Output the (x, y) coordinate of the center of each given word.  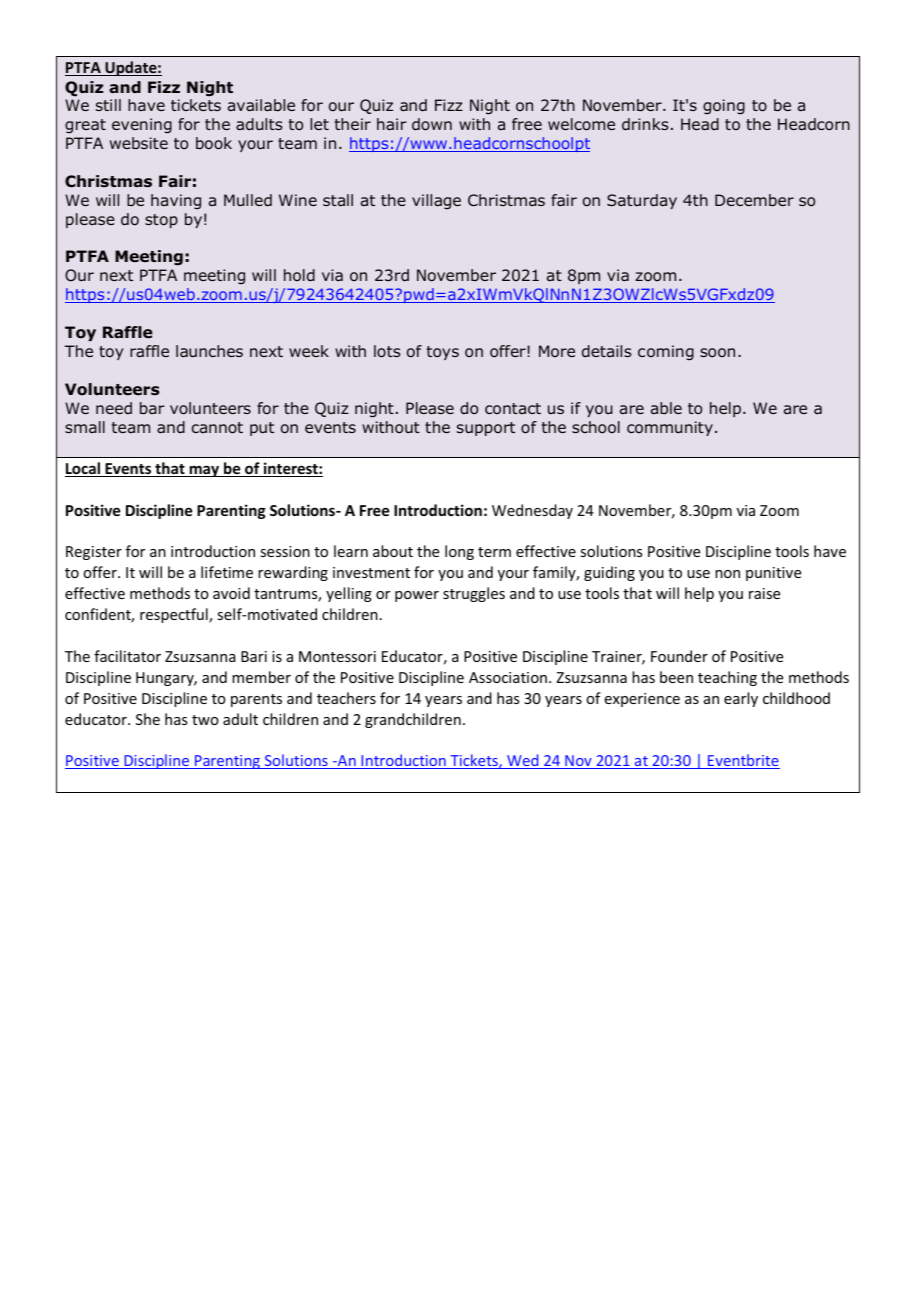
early (741, 699)
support (486, 429)
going (724, 107)
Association (508, 677)
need (114, 408)
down (432, 124)
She (148, 719)
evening (142, 126)
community (670, 428)
